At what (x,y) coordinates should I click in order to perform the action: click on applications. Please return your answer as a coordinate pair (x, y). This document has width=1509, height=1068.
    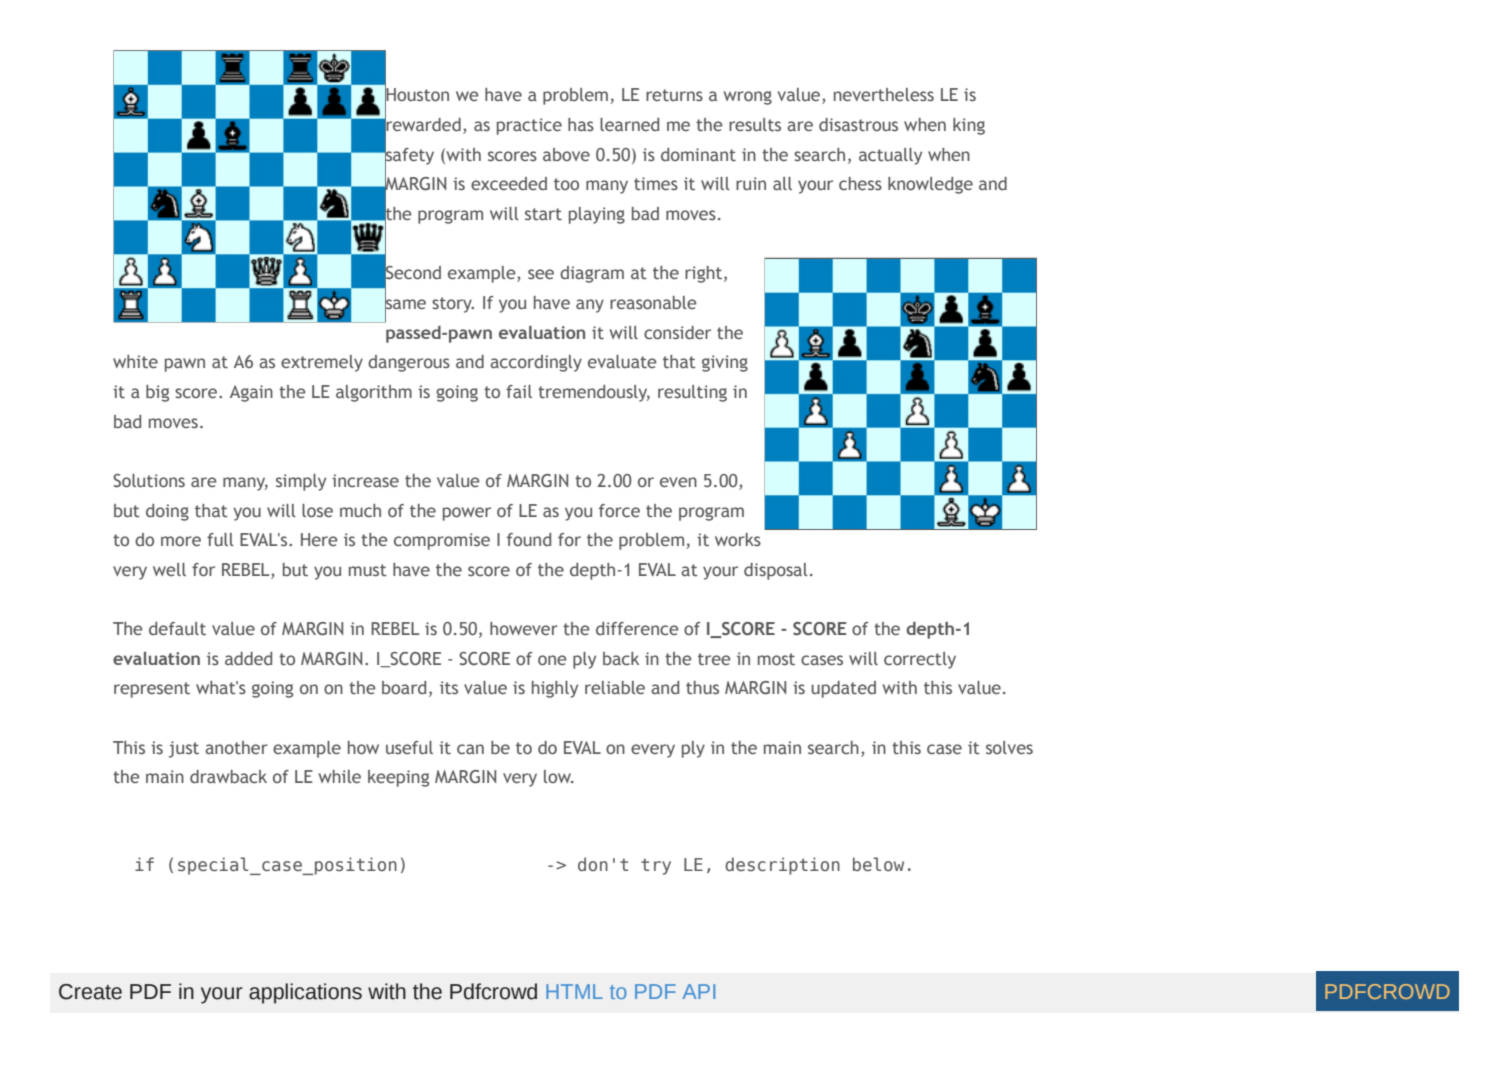
    Looking at the image, I should click on (305, 993).
